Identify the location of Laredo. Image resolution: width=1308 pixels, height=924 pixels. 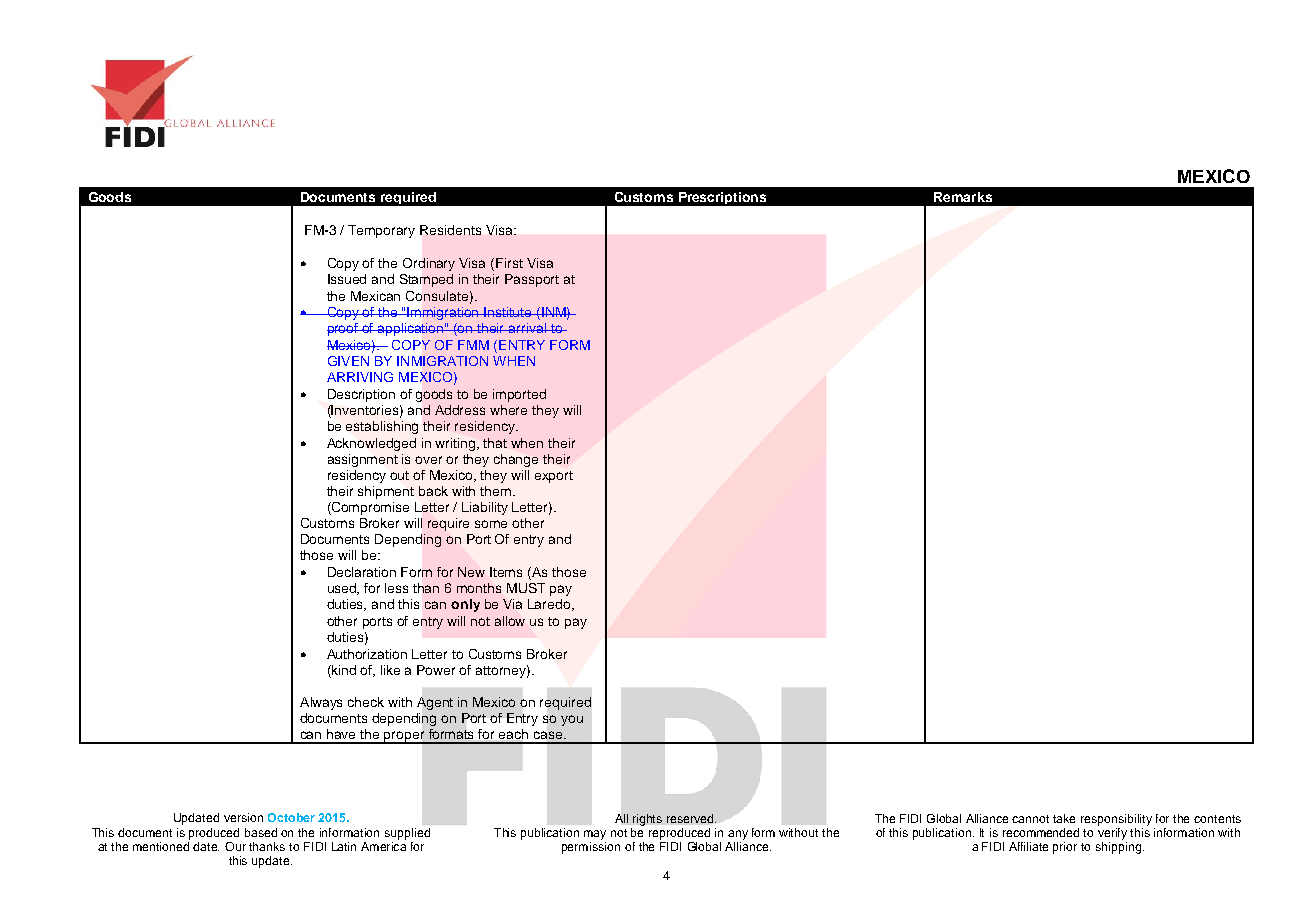
(550, 605).
